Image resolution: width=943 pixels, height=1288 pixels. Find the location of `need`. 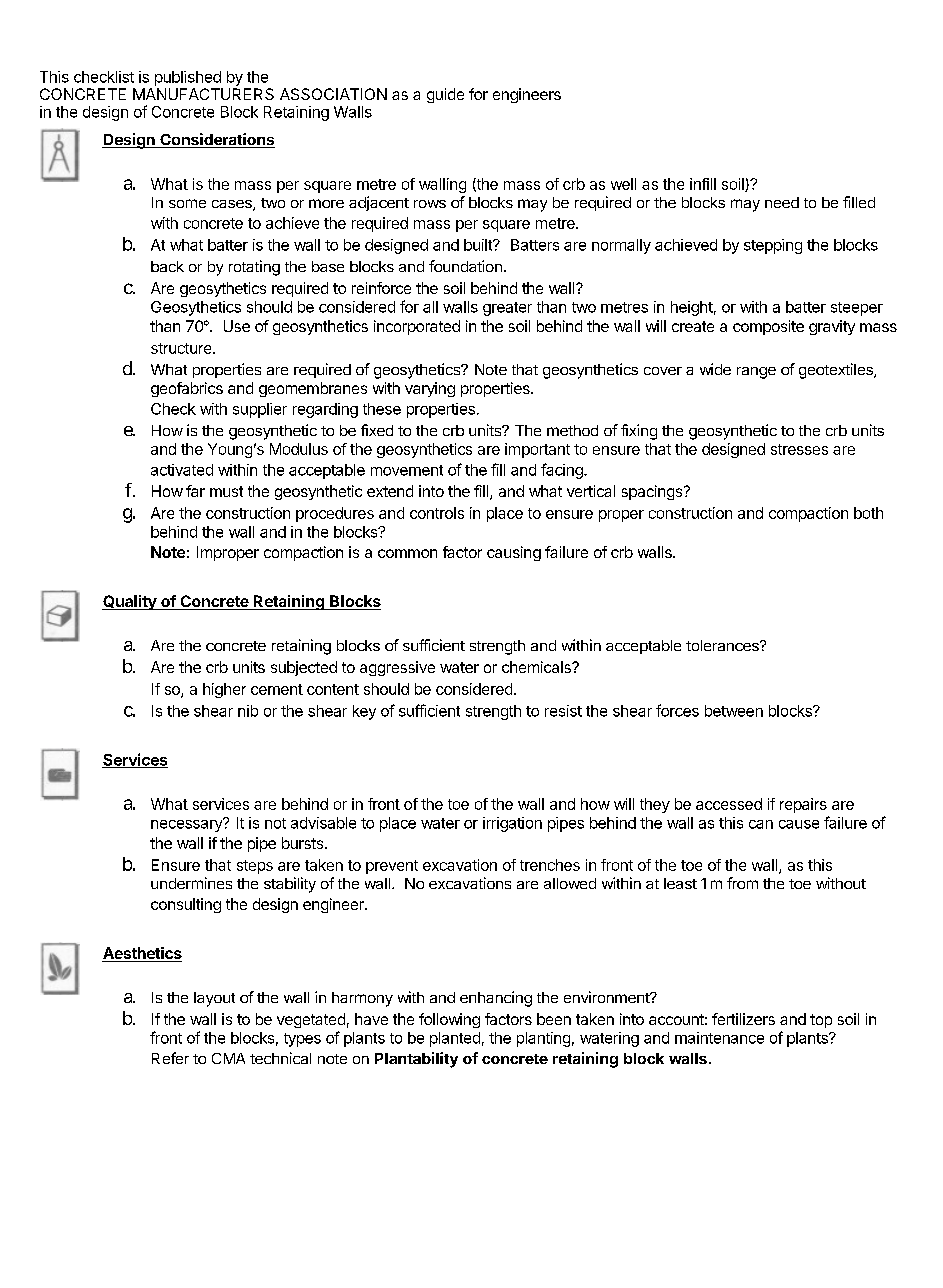

need is located at coordinates (782, 202).
